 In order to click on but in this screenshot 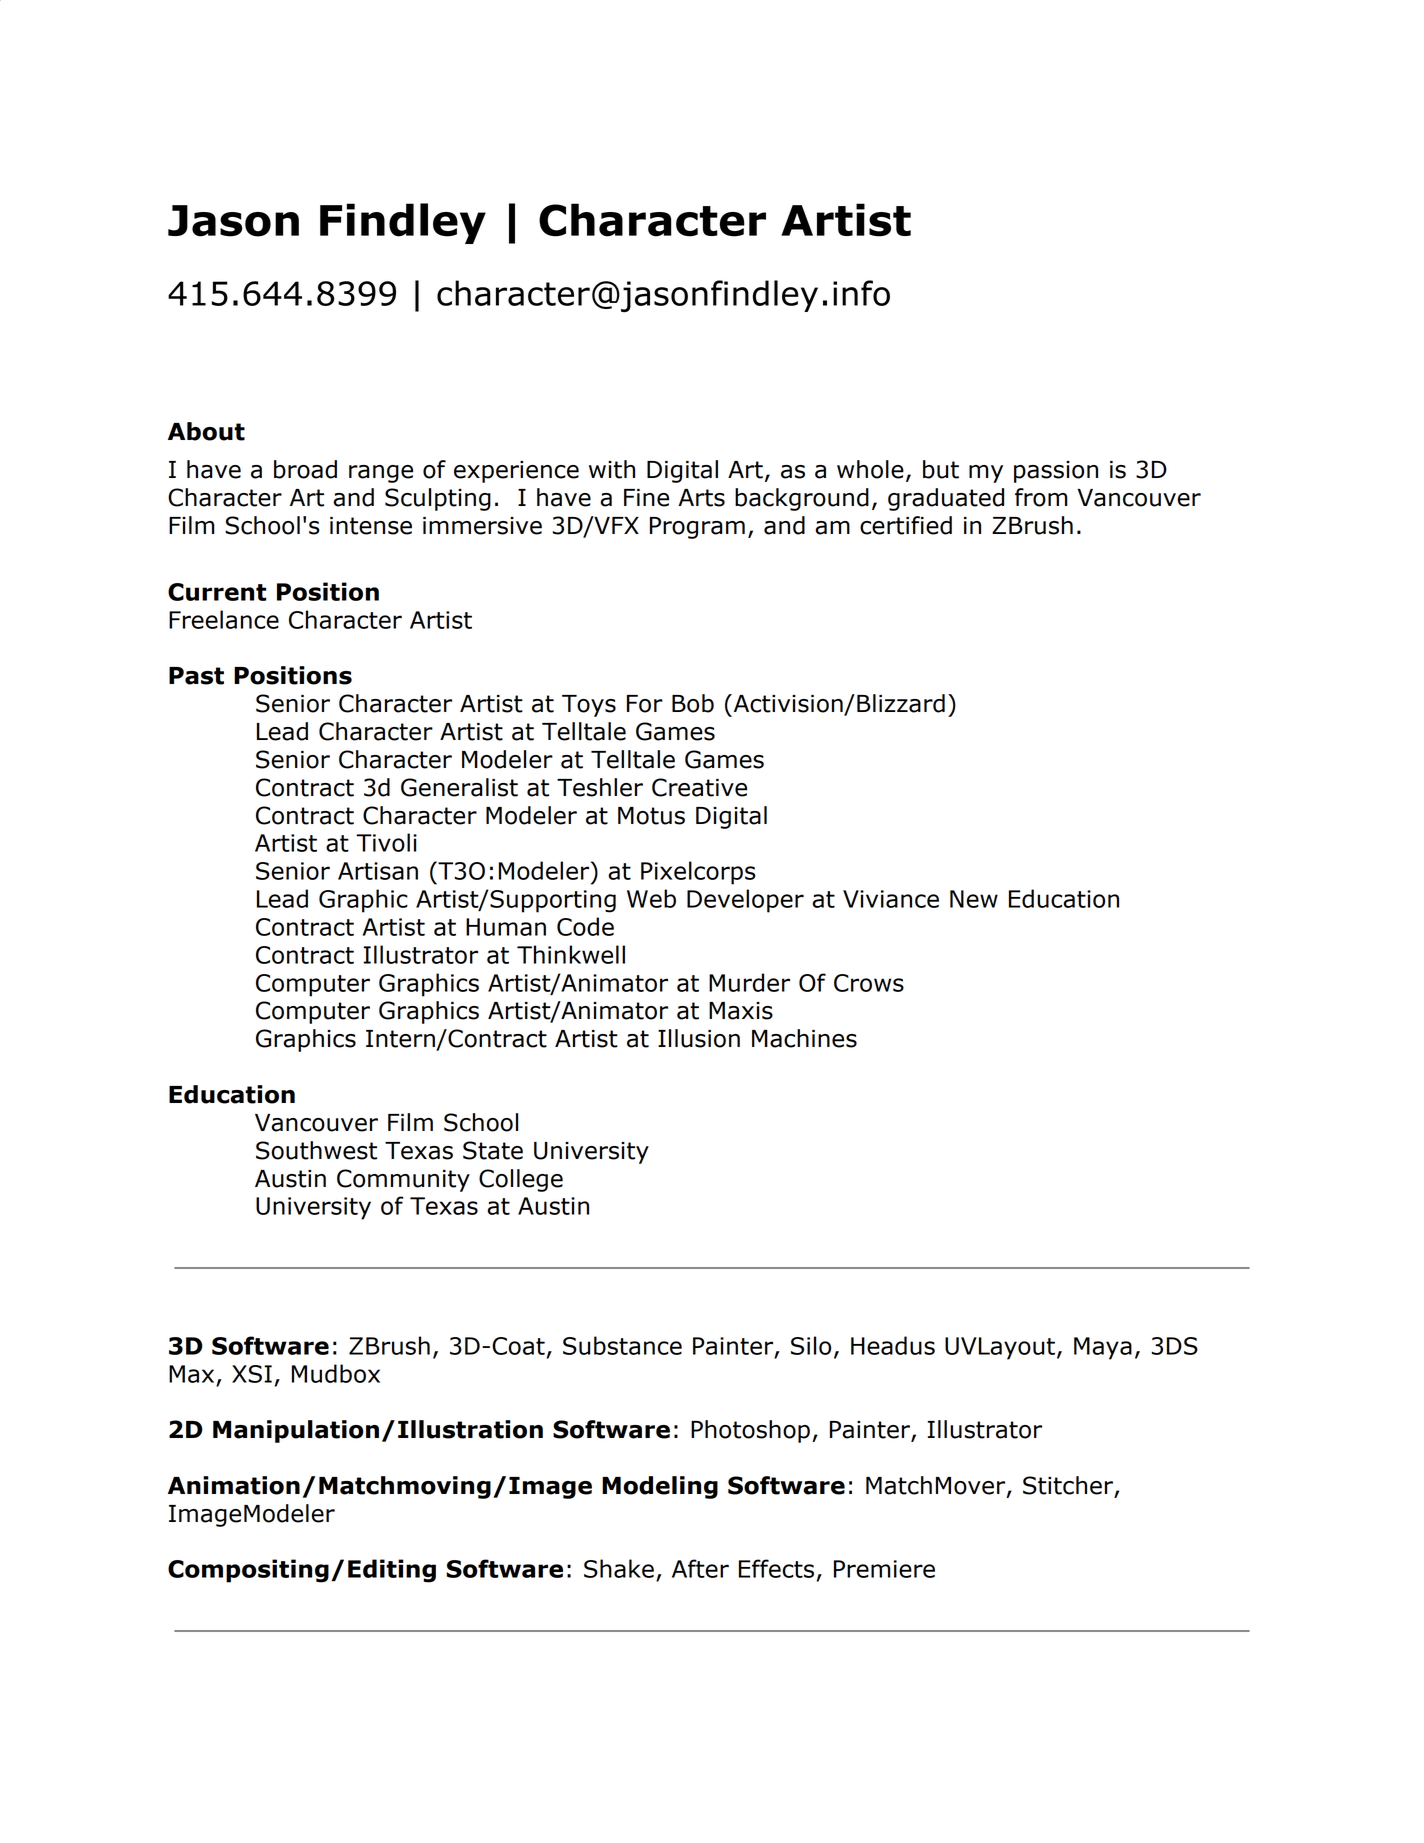, I will do `click(941, 469)`.
